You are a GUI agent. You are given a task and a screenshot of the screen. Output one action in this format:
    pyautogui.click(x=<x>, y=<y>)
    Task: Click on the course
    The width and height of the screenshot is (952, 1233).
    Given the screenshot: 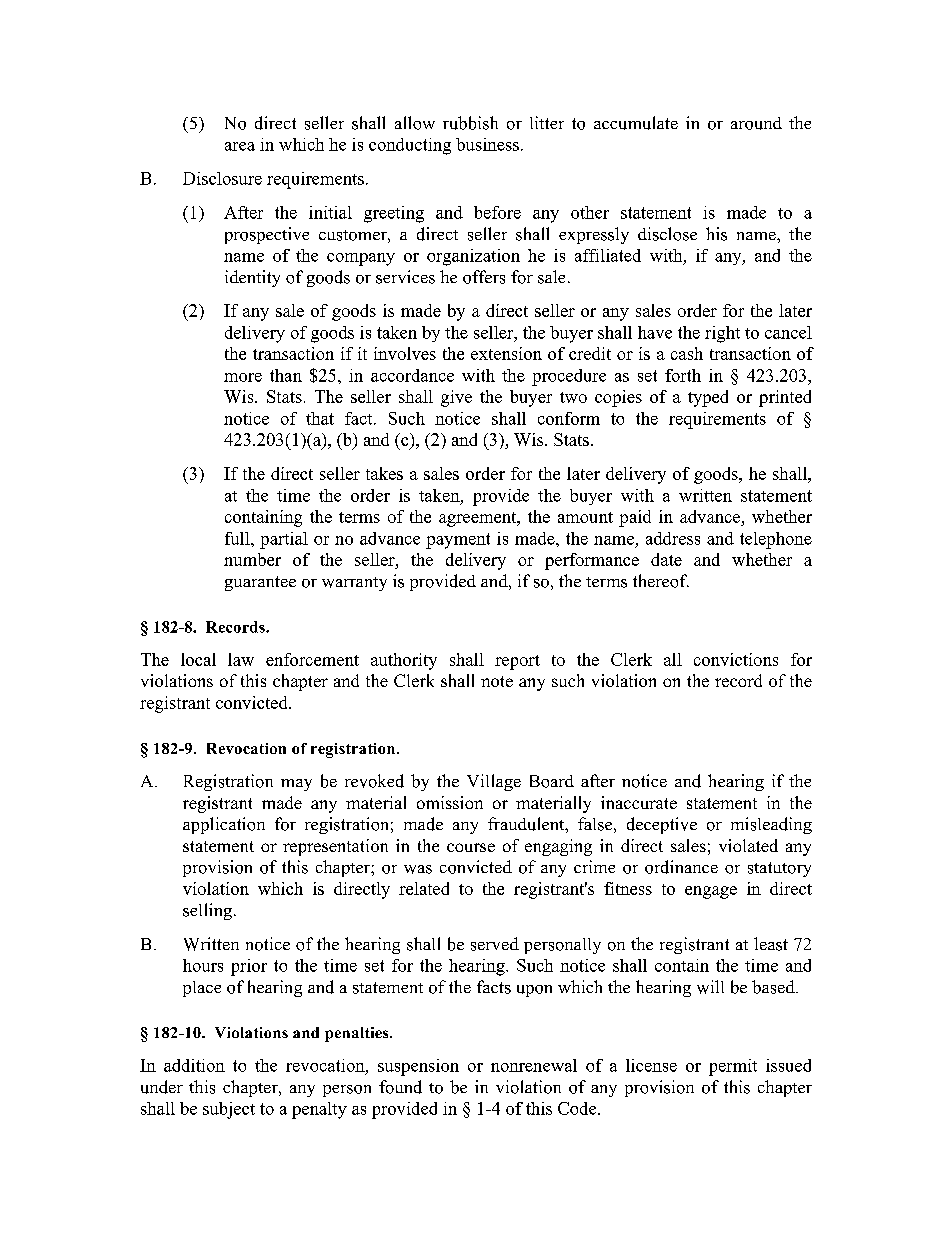 What is the action you would take?
    pyautogui.click(x=471, y=847)
